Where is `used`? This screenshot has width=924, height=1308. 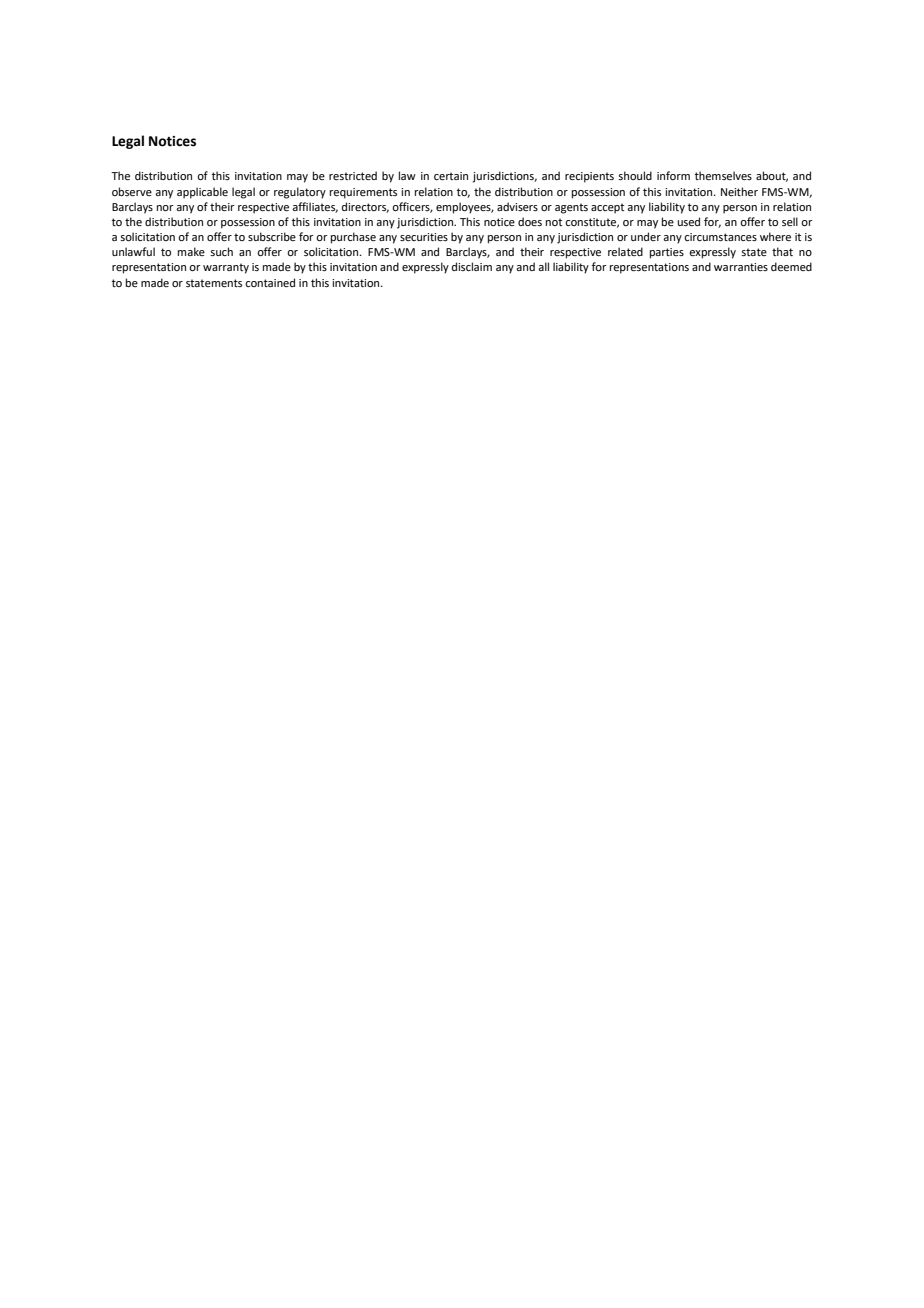 used is located at coordinates (688, 221).
